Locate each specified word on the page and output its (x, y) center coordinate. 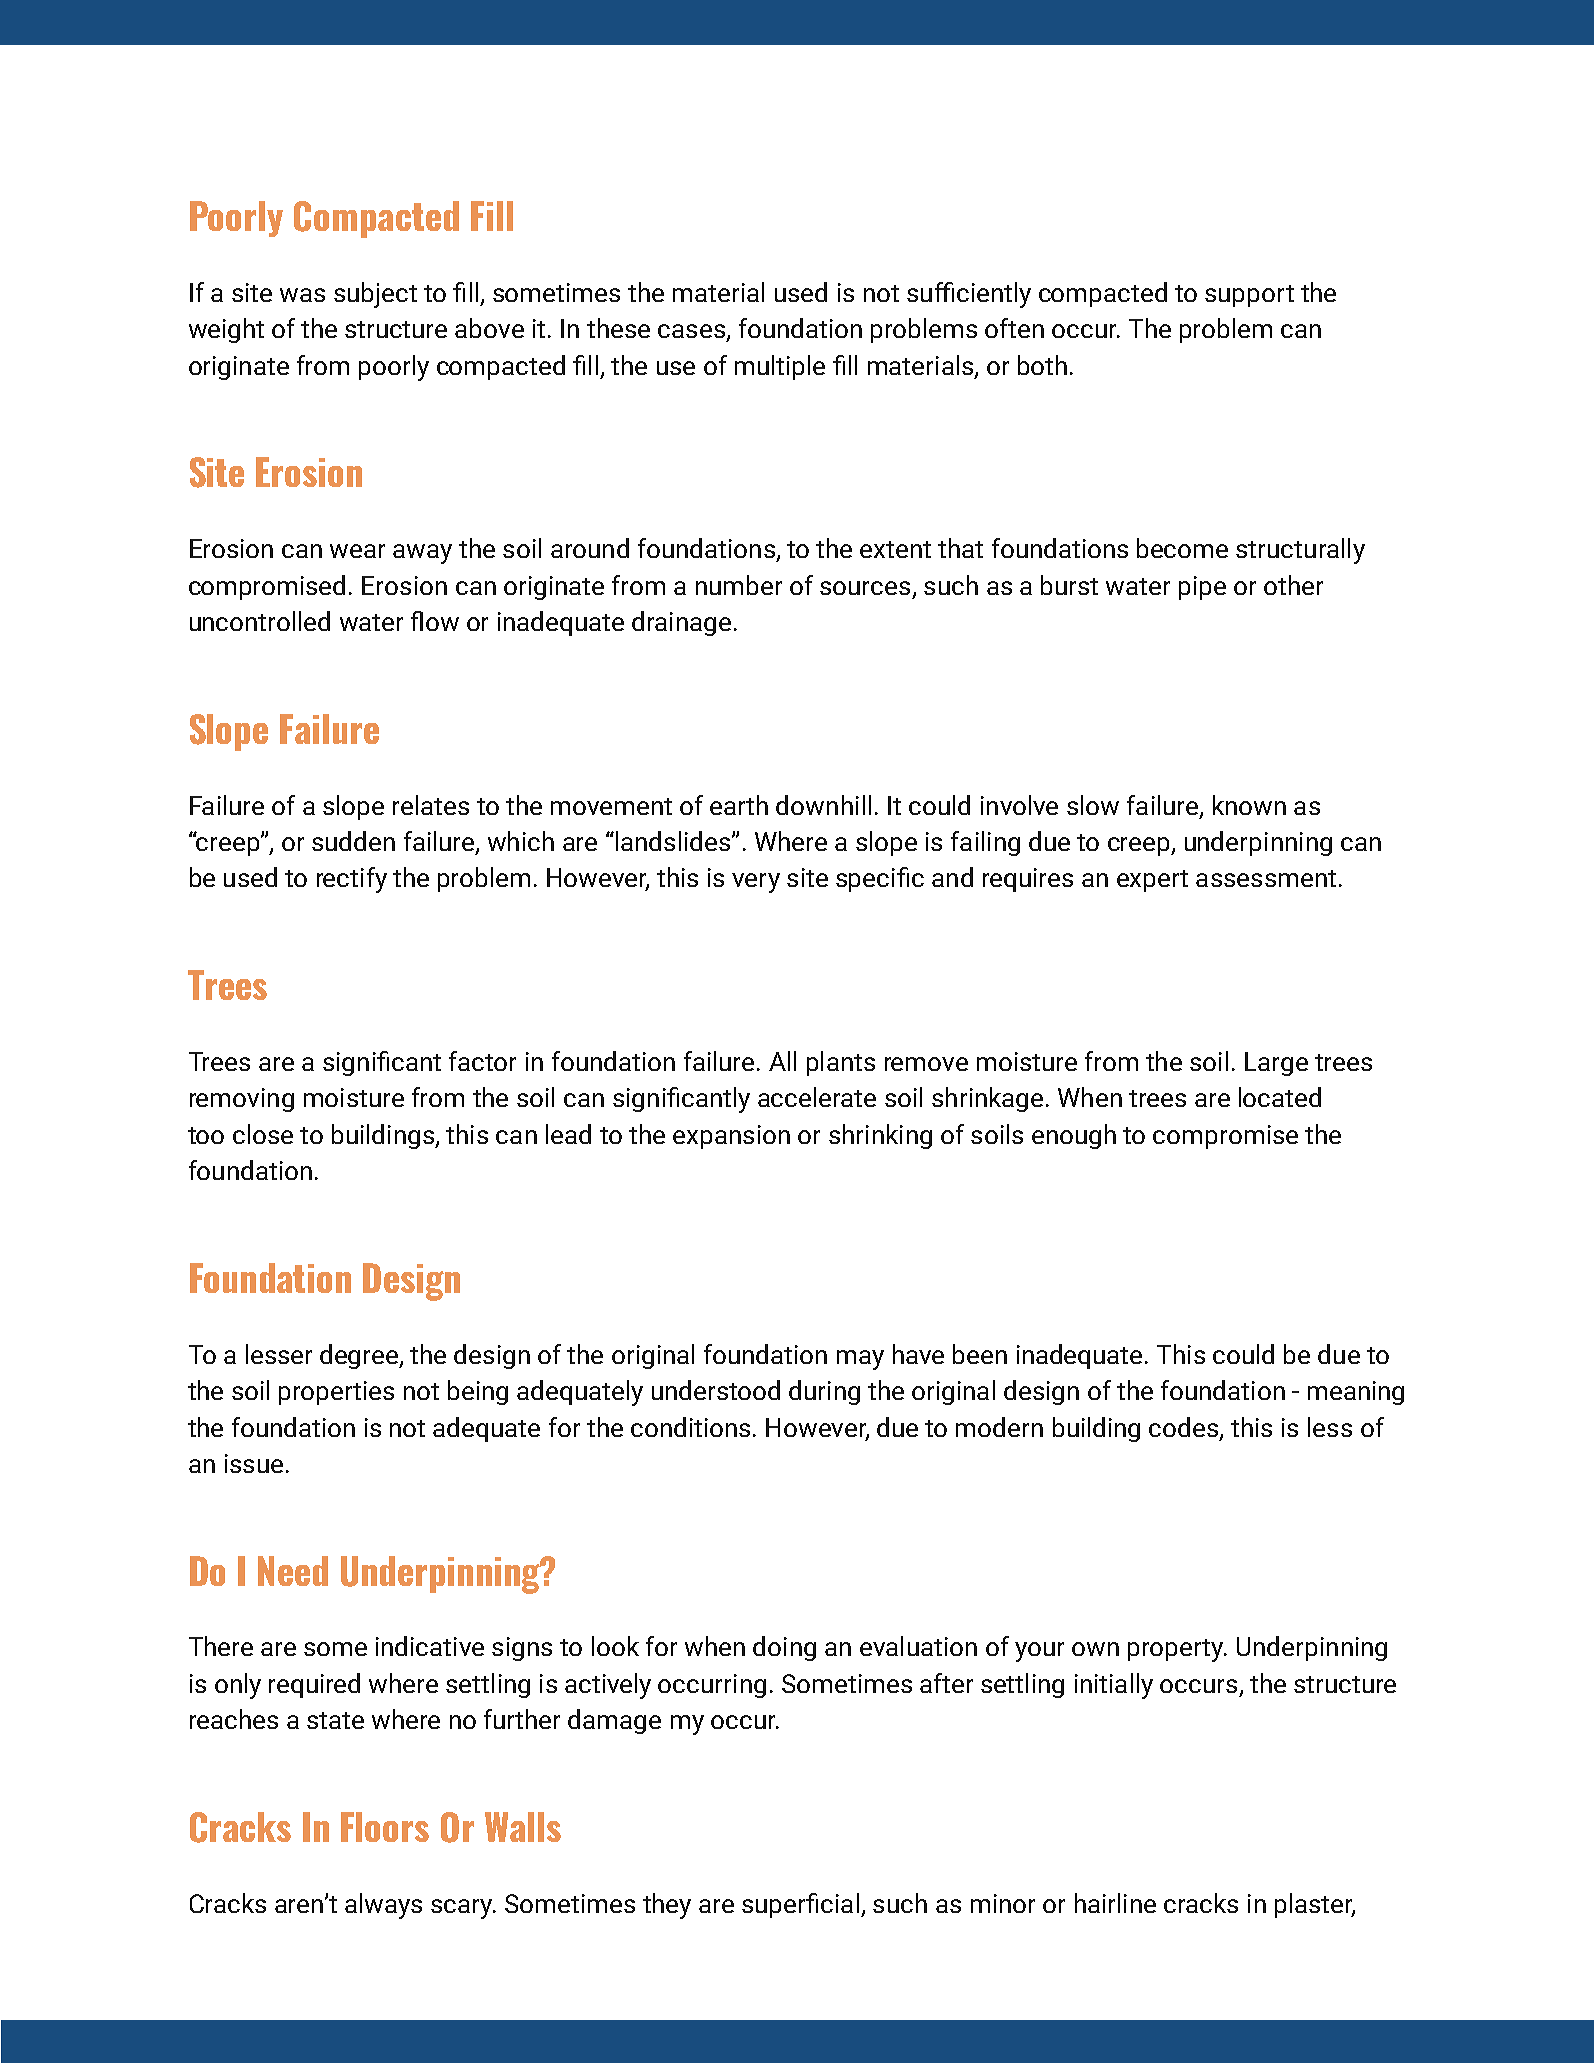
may (860, 1360)
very (756, 883)
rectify (352, 880)
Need (293, 1571)
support (1249, 296)
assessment (1266, 878)
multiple (780, 367)
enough (1074, 1136)
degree (360, 1356)
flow (435, 621)
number (739, 585)
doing (784, 1648)
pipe (1202, 588)
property (1177, 1650)
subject (375, 295)
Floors (385, 1827)
